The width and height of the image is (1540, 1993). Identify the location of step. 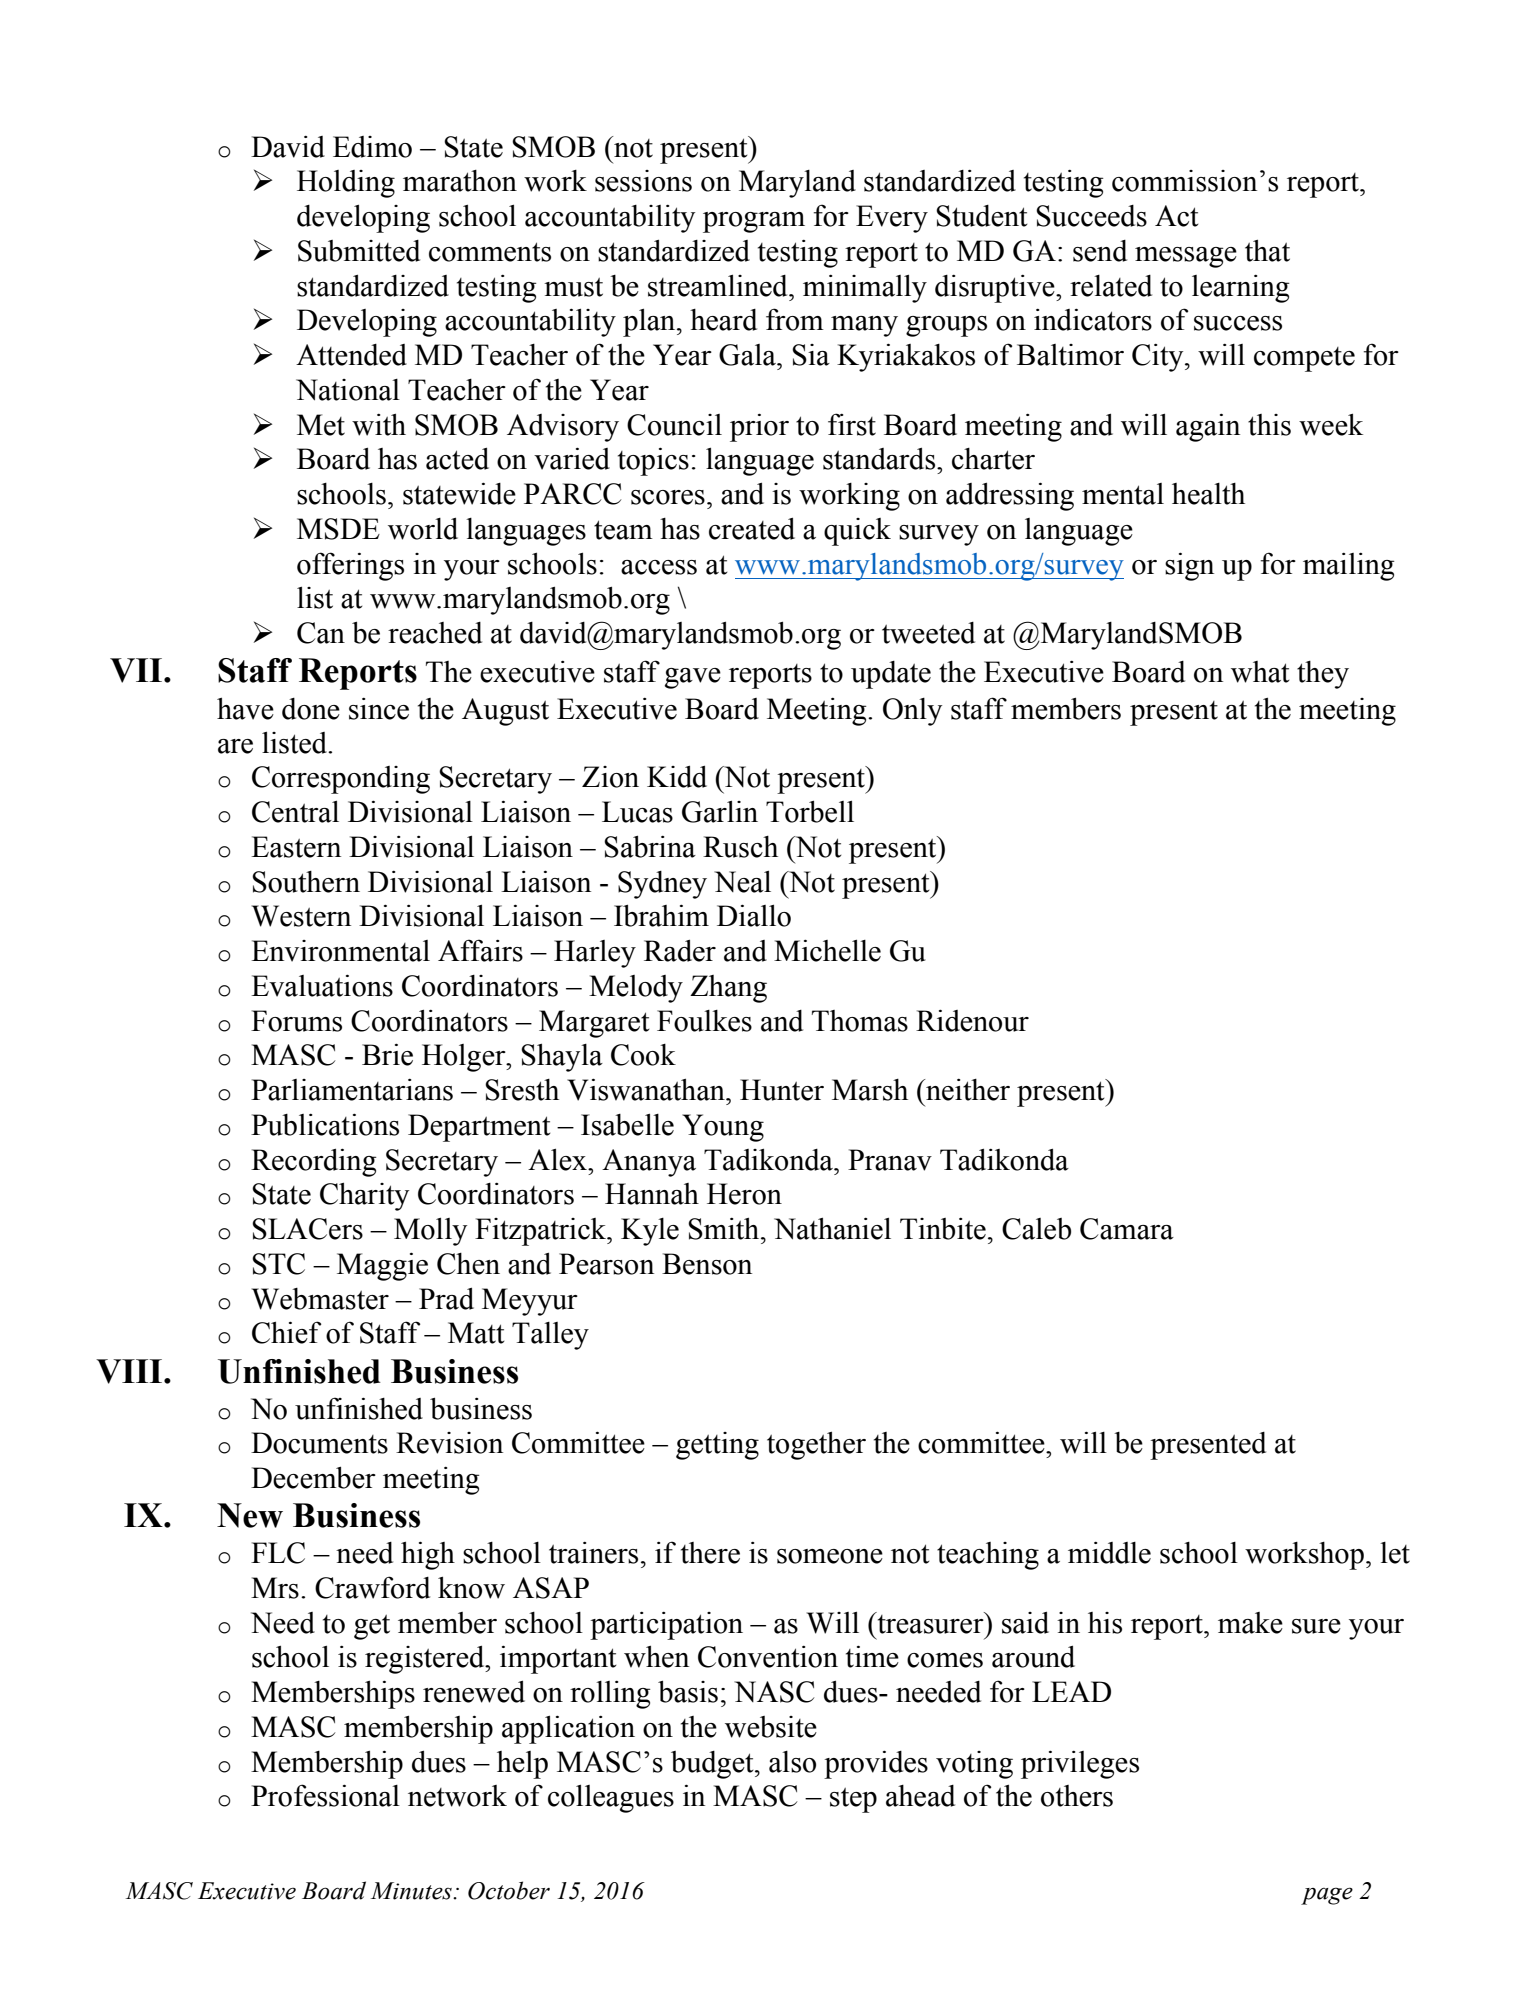
(853, 1800).
